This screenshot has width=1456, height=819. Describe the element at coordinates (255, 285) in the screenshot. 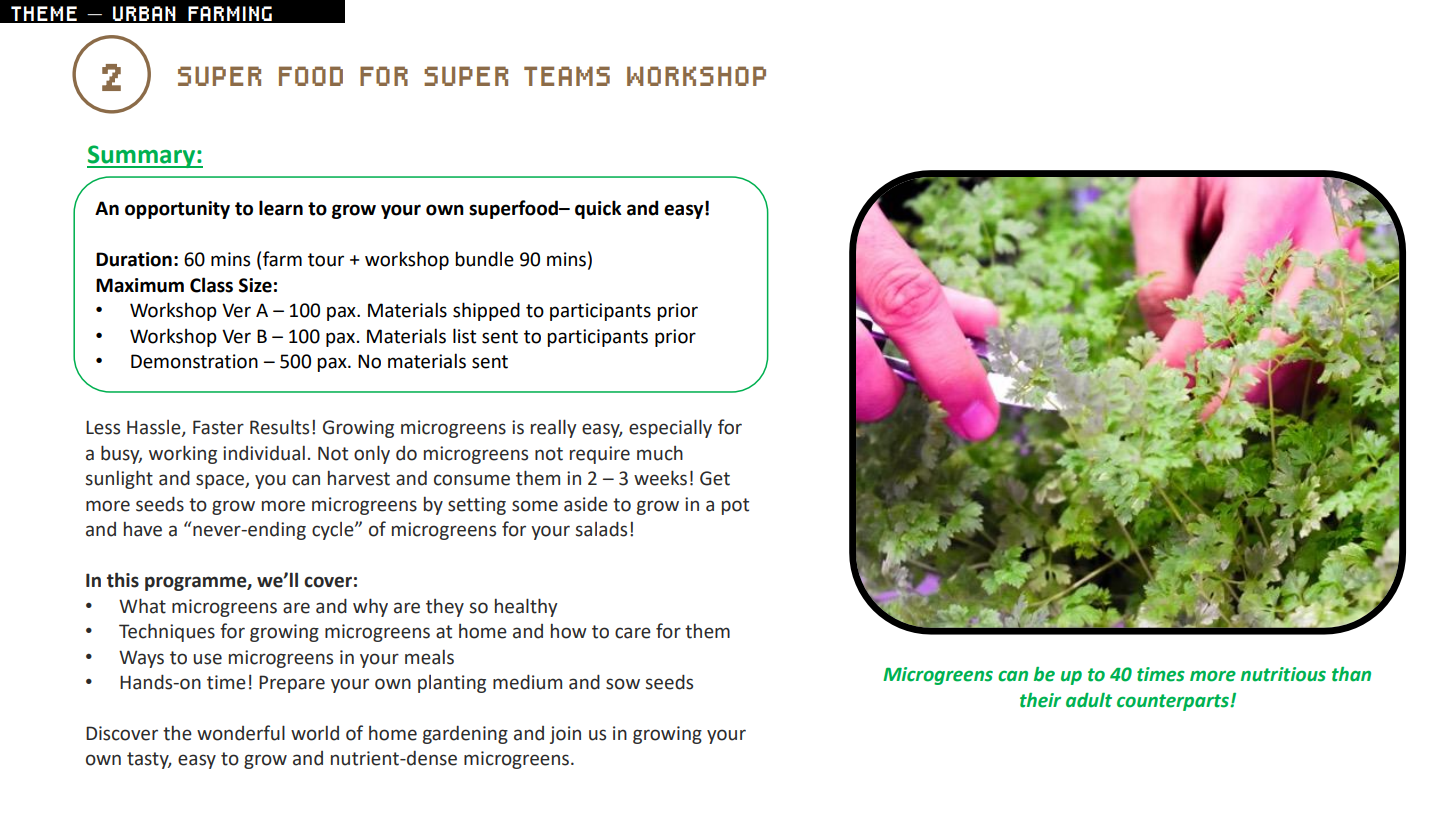

I see `Size` at that location.
